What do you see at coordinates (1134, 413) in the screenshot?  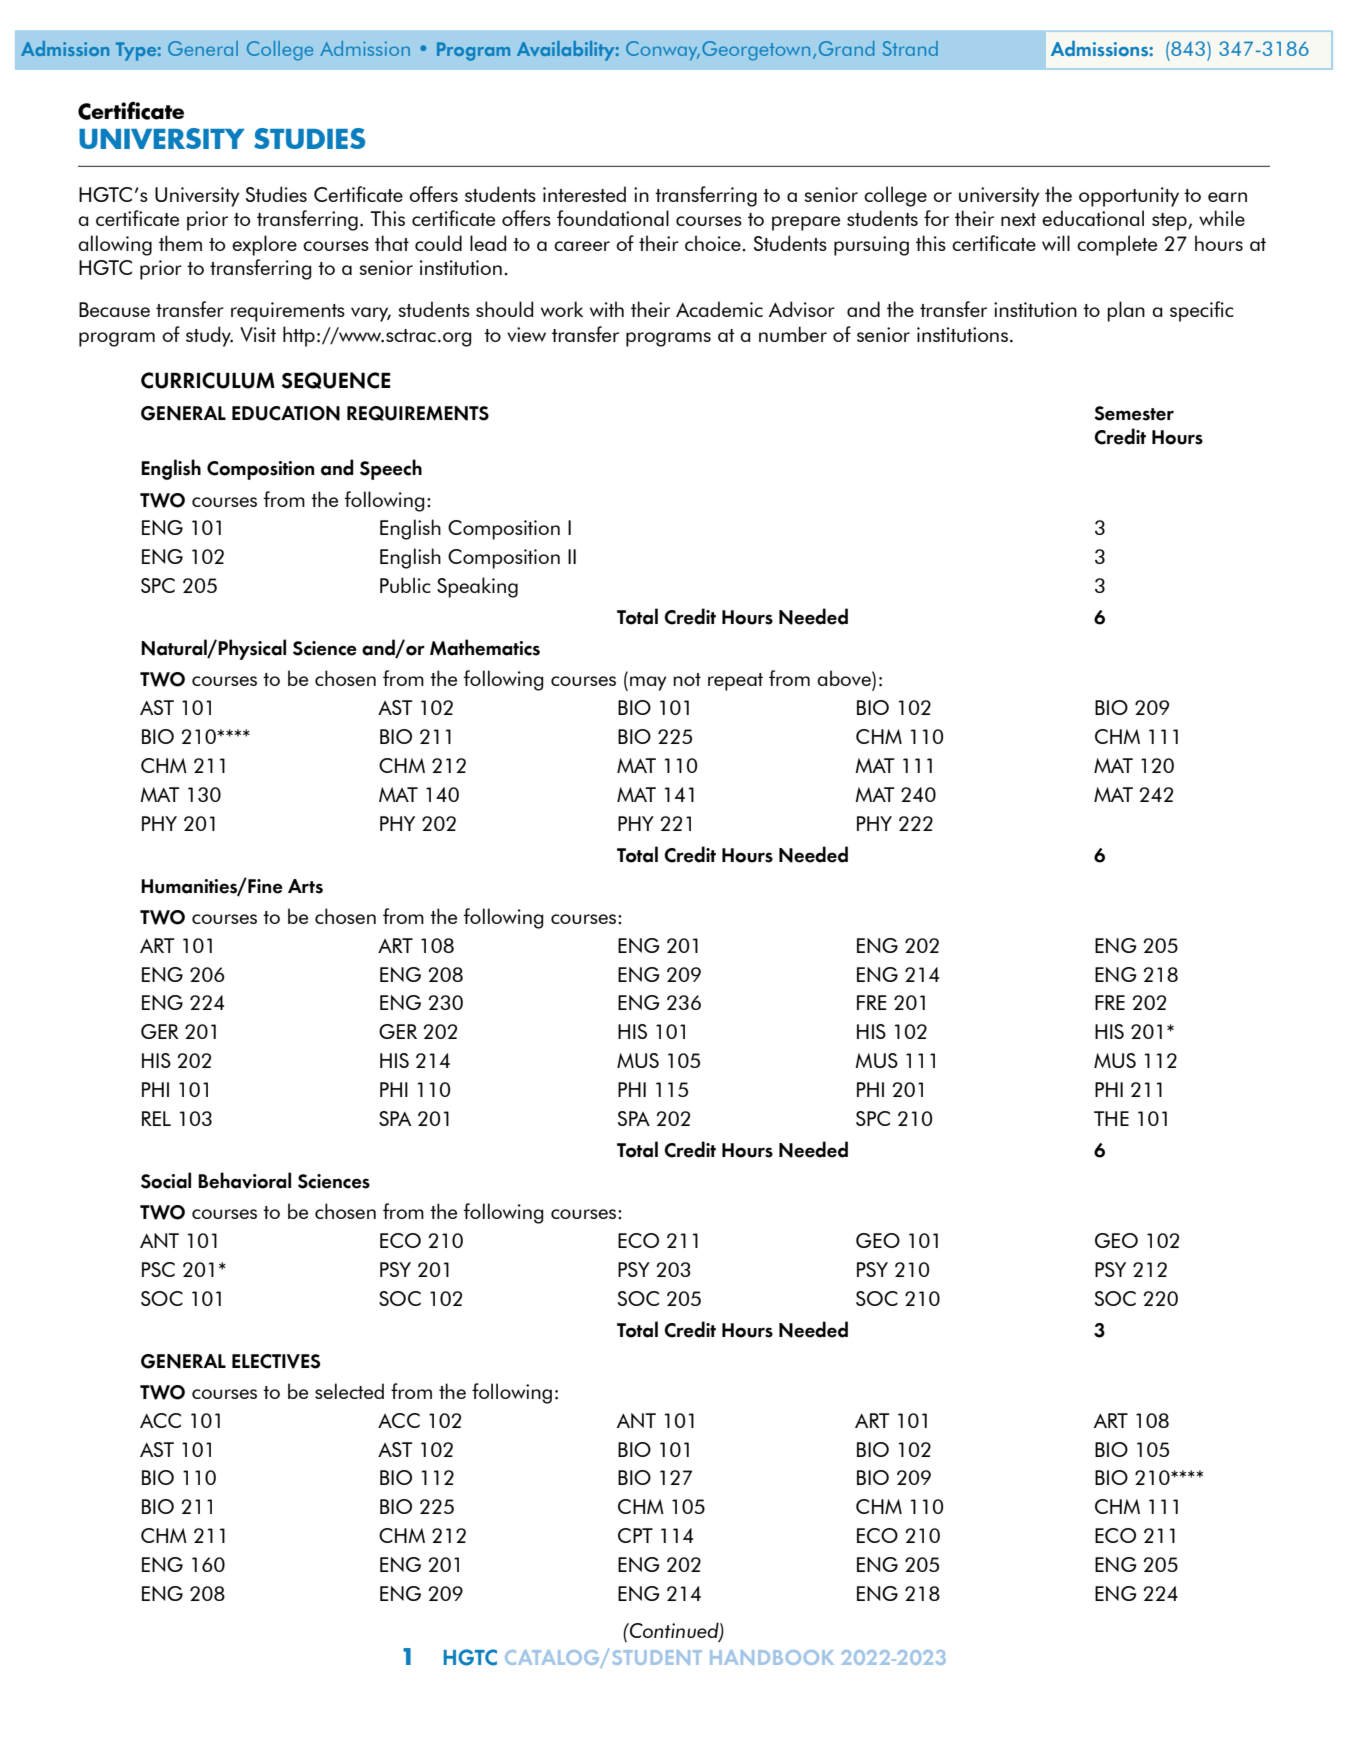 I see `Semester` at bounding box center [1134, 413].
